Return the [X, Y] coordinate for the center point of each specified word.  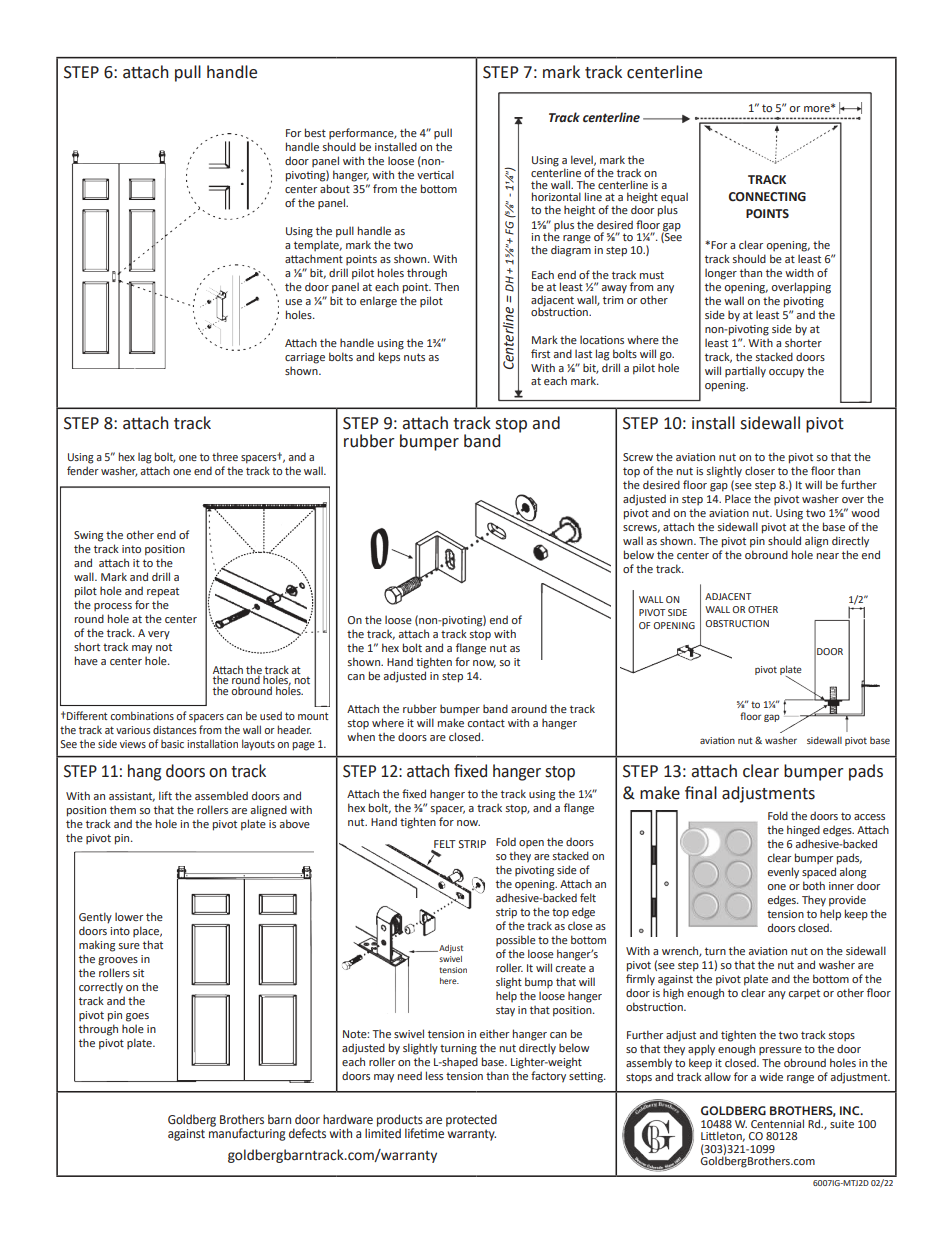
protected [471, 1120]
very [159, 635]
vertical [435, 174]
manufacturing [247, 1133]
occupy [786, 373]
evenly [783, 873]
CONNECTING [767, 197]
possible [516, 940]
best [315, 132]
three [225, 456]
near [828, 556]
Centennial [777, 1123]
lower [129, 916]
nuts [414, 357]
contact [486, 723]
